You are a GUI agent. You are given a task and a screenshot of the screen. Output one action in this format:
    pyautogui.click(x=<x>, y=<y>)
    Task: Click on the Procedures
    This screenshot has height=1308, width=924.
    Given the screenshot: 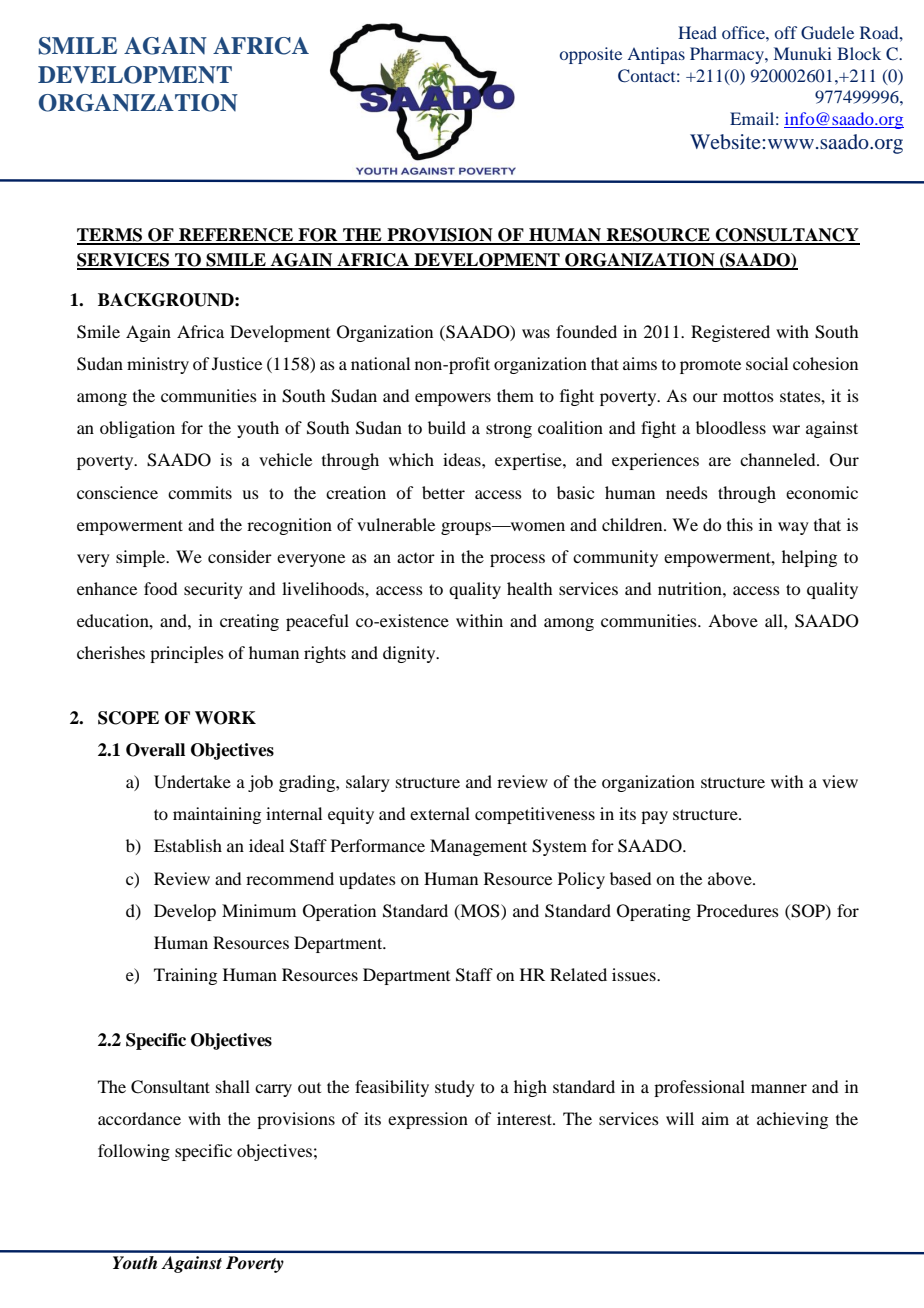 What is the action you would take?
    pyautogui.click(x=738, y=910)
